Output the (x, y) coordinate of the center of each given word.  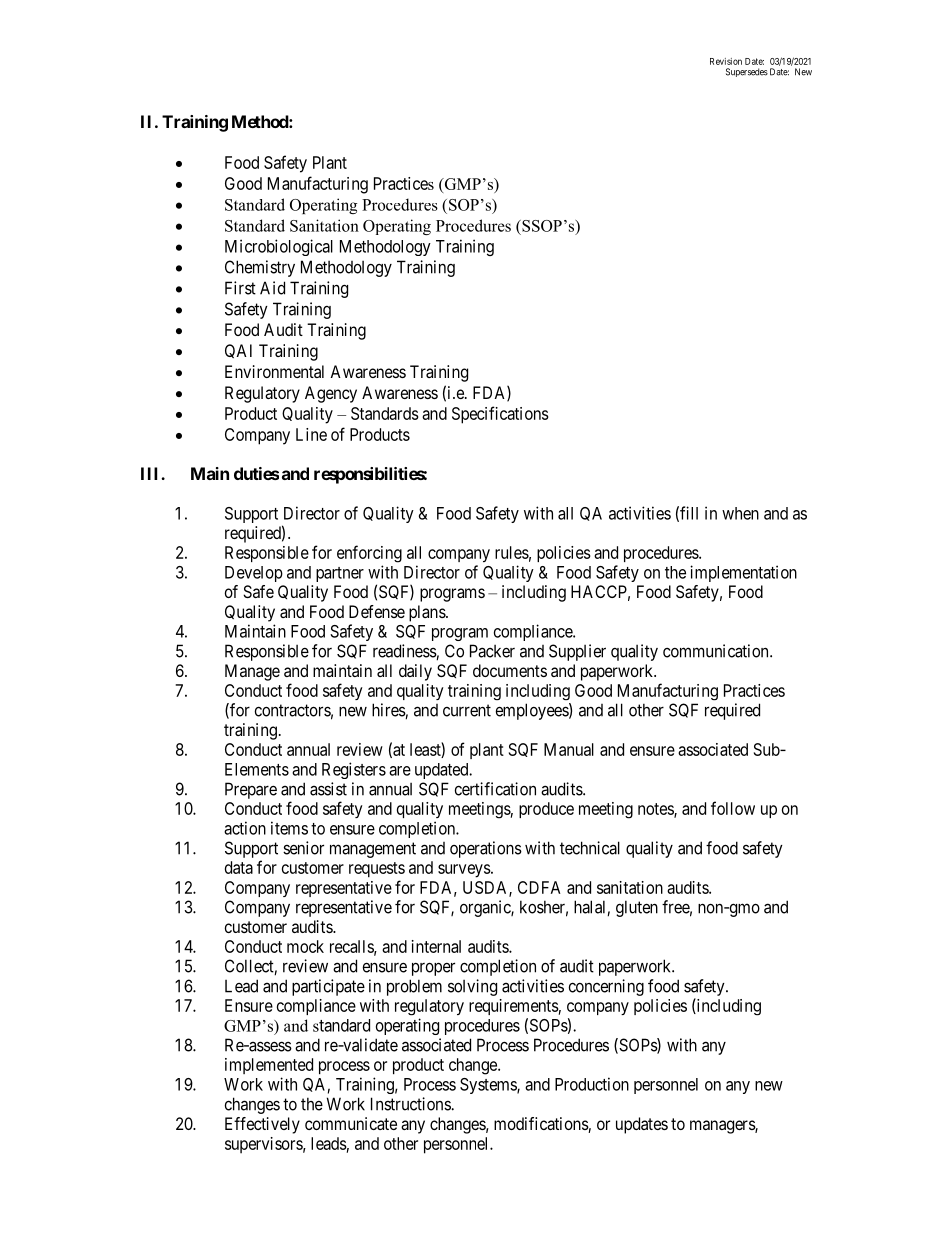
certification (495, 789)
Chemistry (260, 268)
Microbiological (279, 247)
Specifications (500, 415)
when (740, 513)
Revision (726, 61)
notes (656, 810)
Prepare (251, 790)
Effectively (262, 1125)
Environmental (274, 371)
